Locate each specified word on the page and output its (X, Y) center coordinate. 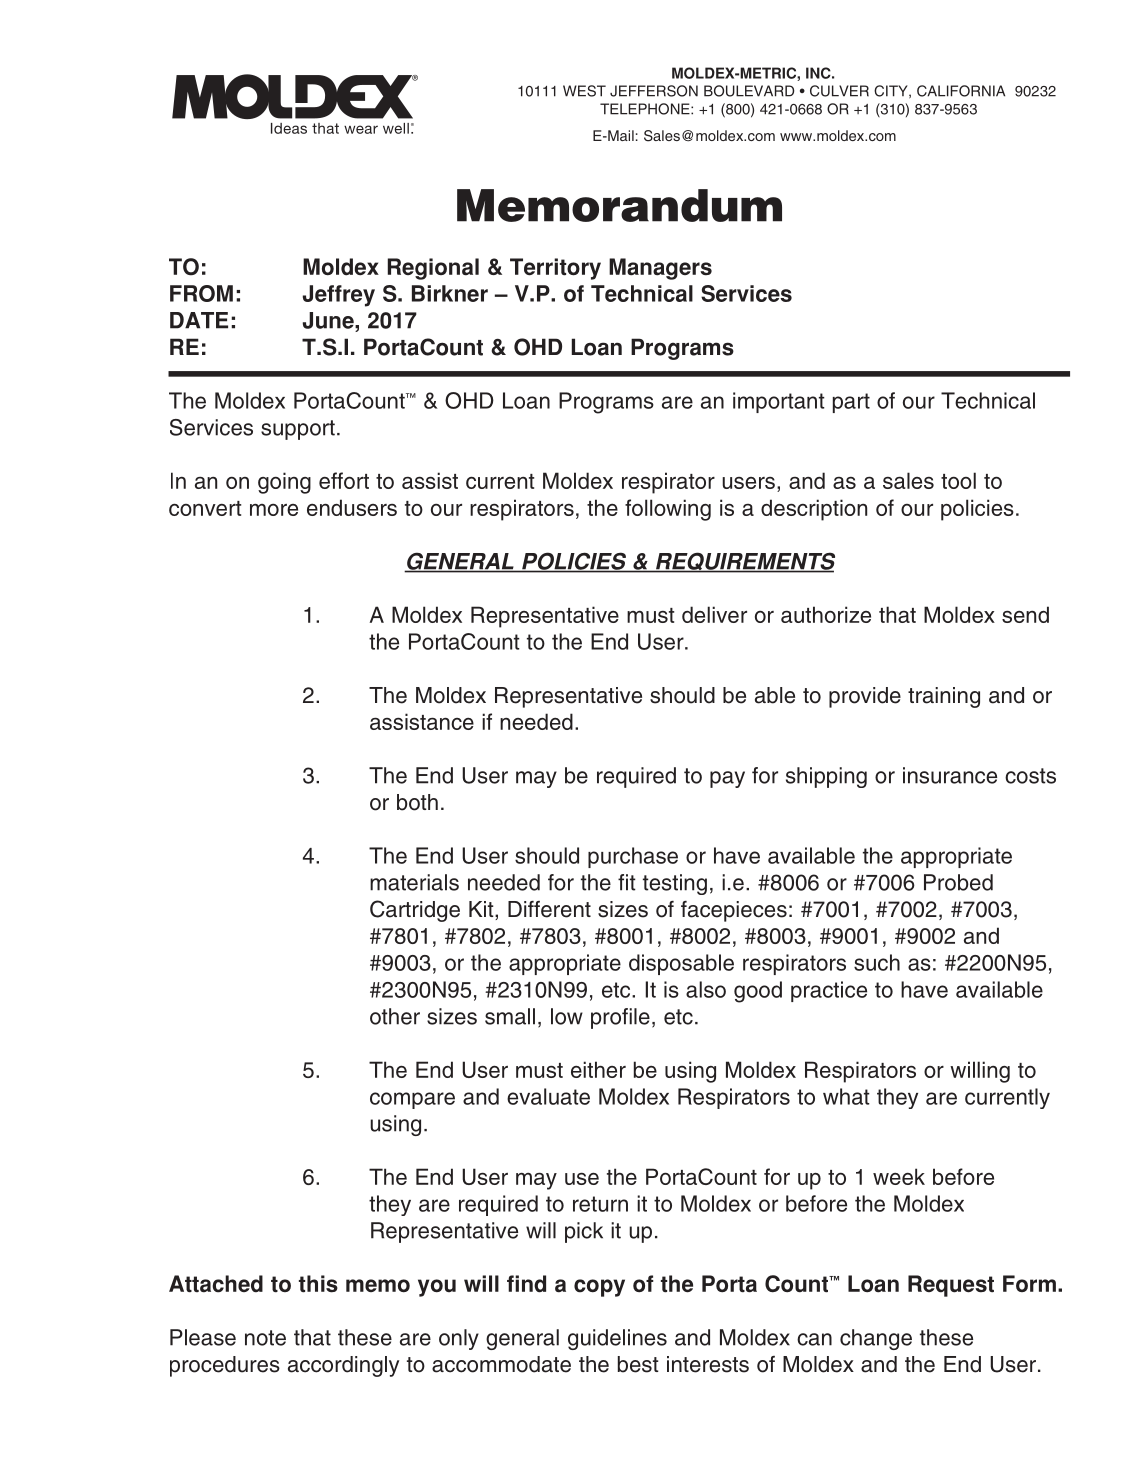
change (876, 1339)
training (944, 697)
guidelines (617, 1339)
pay (727, 779)
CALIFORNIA (961, 91)
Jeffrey (339, 296)
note (265, 1338)
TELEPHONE (646, 109)
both (417, 802)
